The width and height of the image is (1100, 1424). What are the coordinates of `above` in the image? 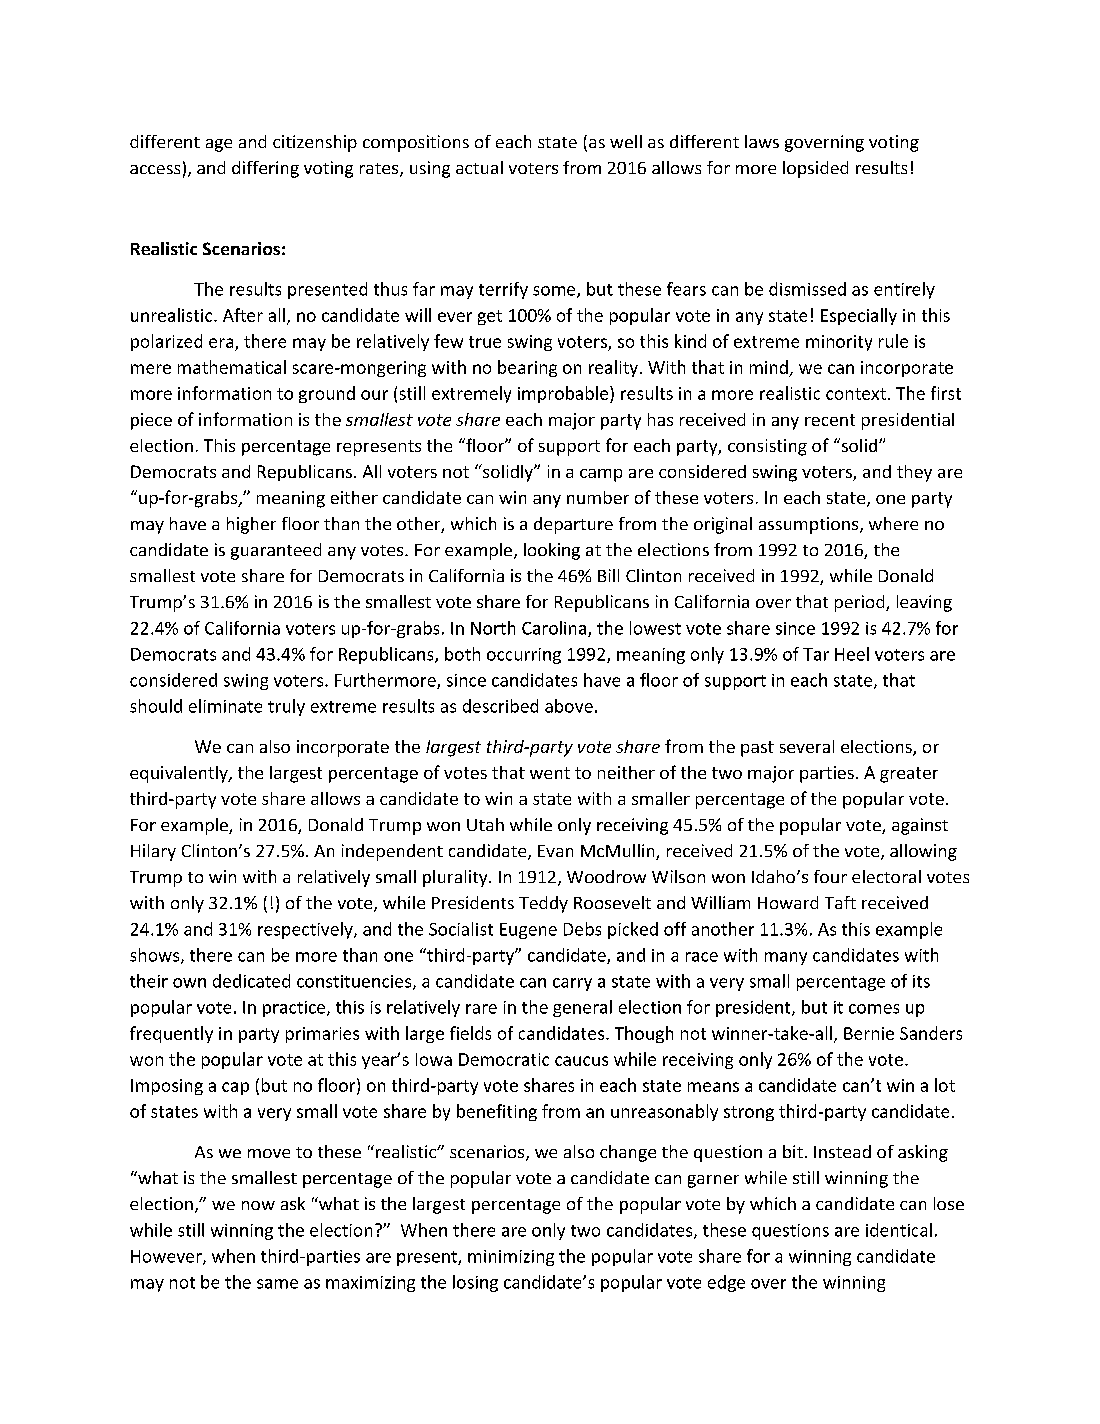 It's located at (569, 706).
